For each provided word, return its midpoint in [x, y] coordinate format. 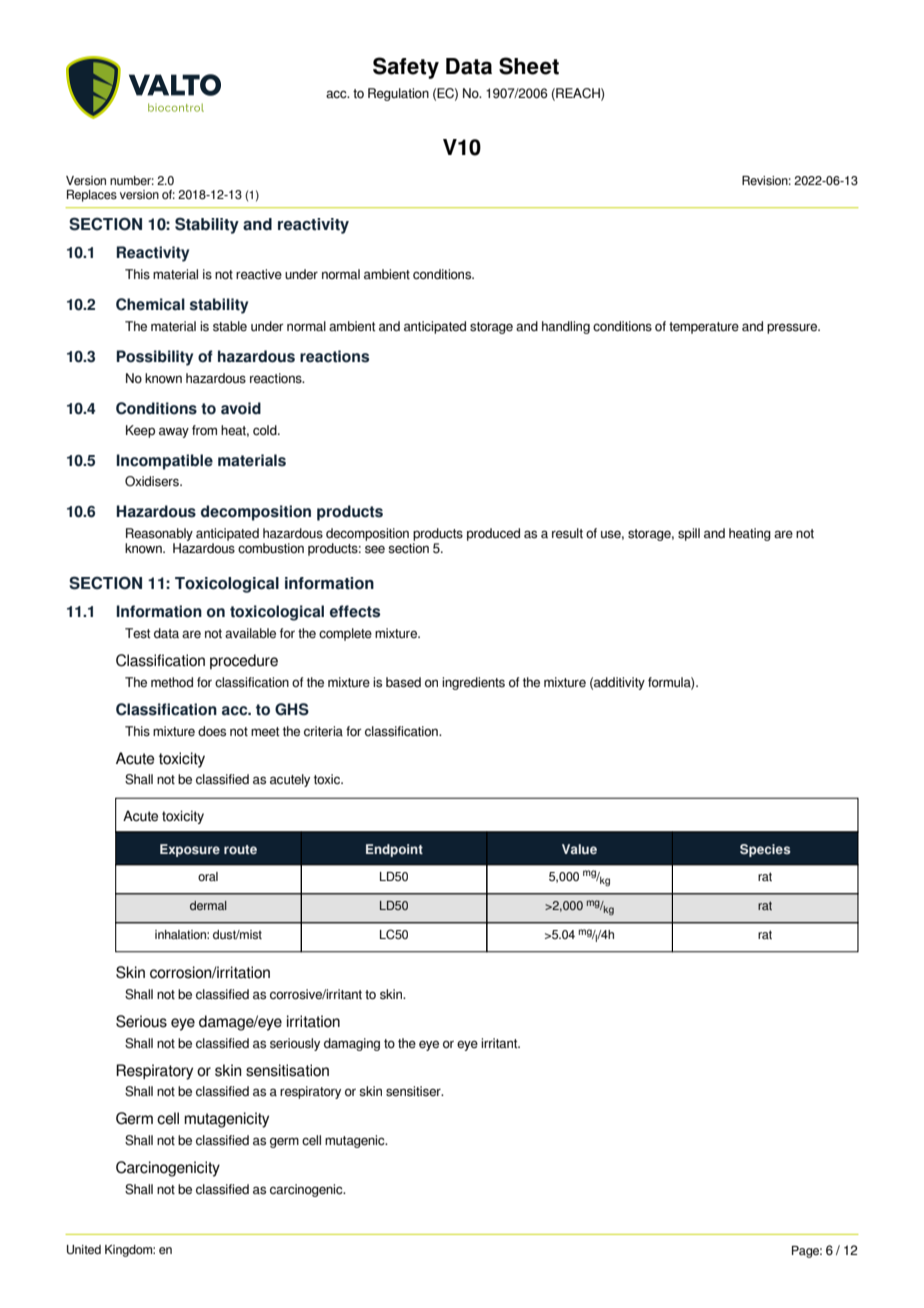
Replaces [92, 196]
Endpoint [394, 850]
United [84, 1249]
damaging [352, 1044]
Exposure [190, 850]
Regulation [398, 94]
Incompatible [165, 462]
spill [689, 534]
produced [493, 534]
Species [765, 850]
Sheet [529, 66]
